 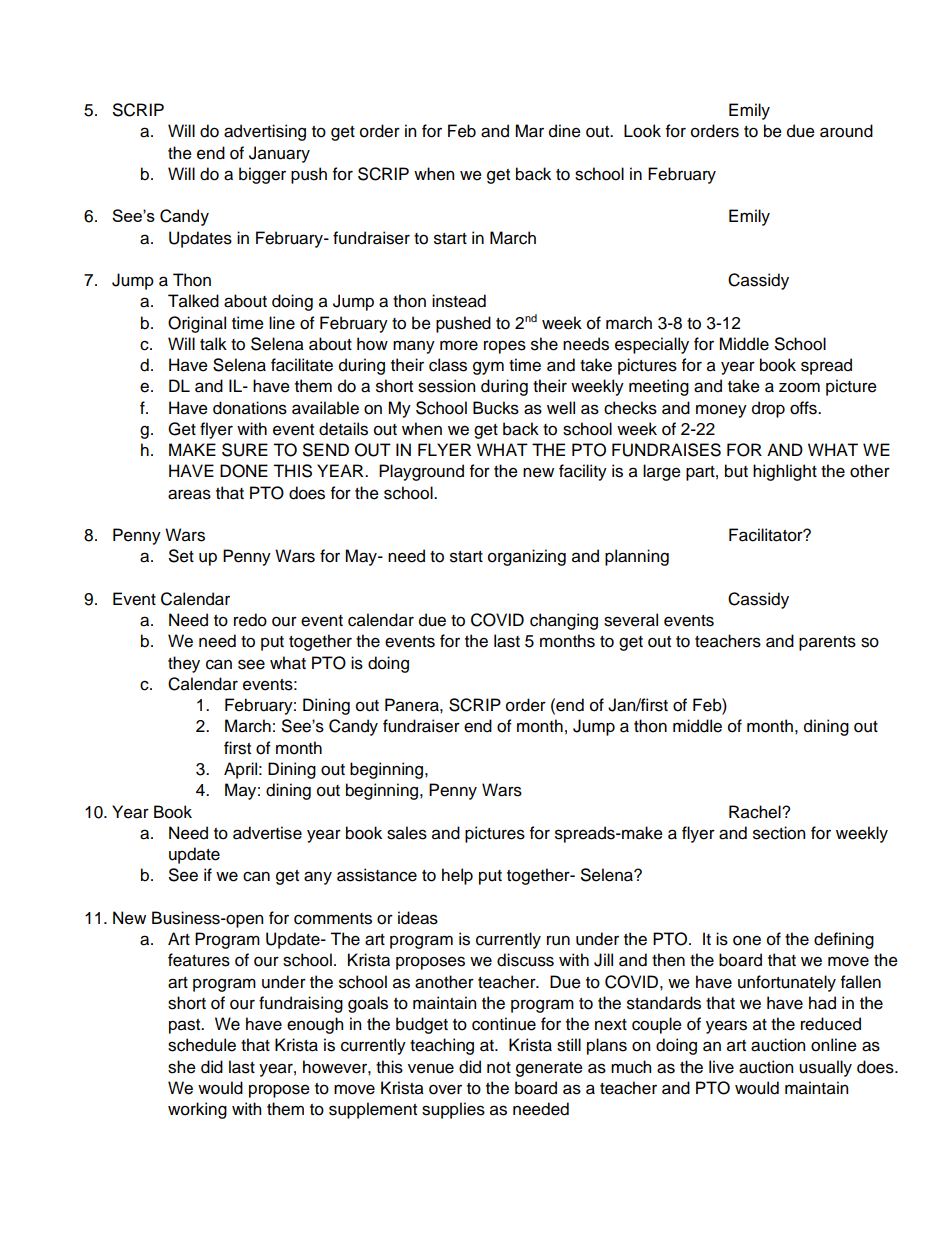 What do you see at coordinates (279, 154) in the image?
I see `January` at bounding box center [279, 154].
